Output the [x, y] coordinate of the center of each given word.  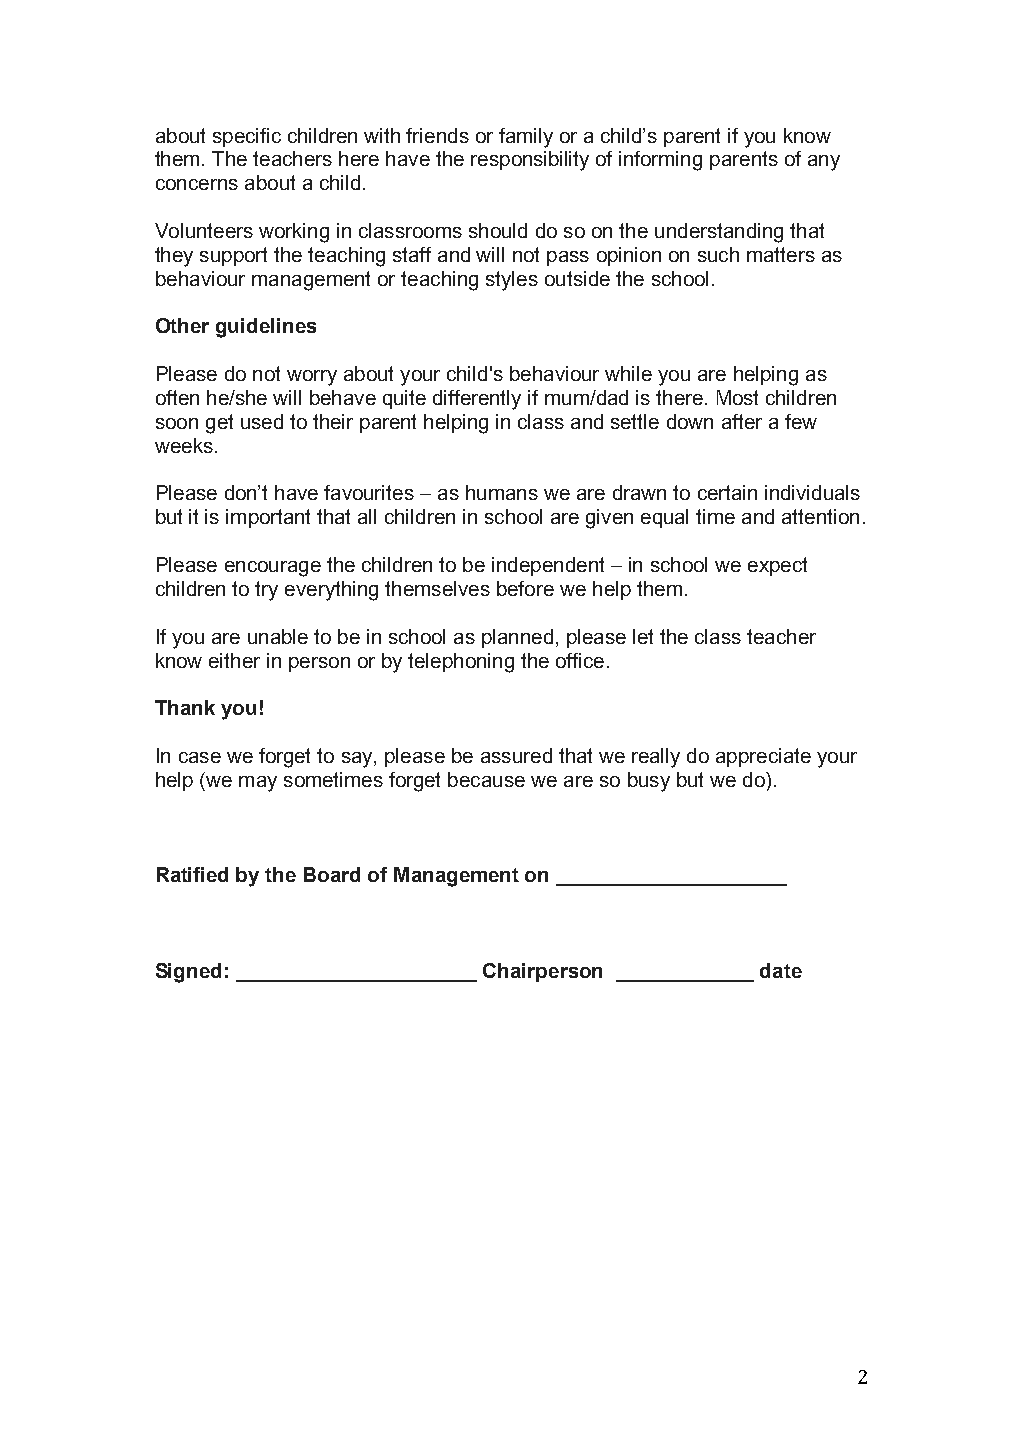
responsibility [530, 161]
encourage [273, 569]
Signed [188, 973]
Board [332, 874]
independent [548, 566]
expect [777, 566]
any [824, 163]
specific [247, 137]
